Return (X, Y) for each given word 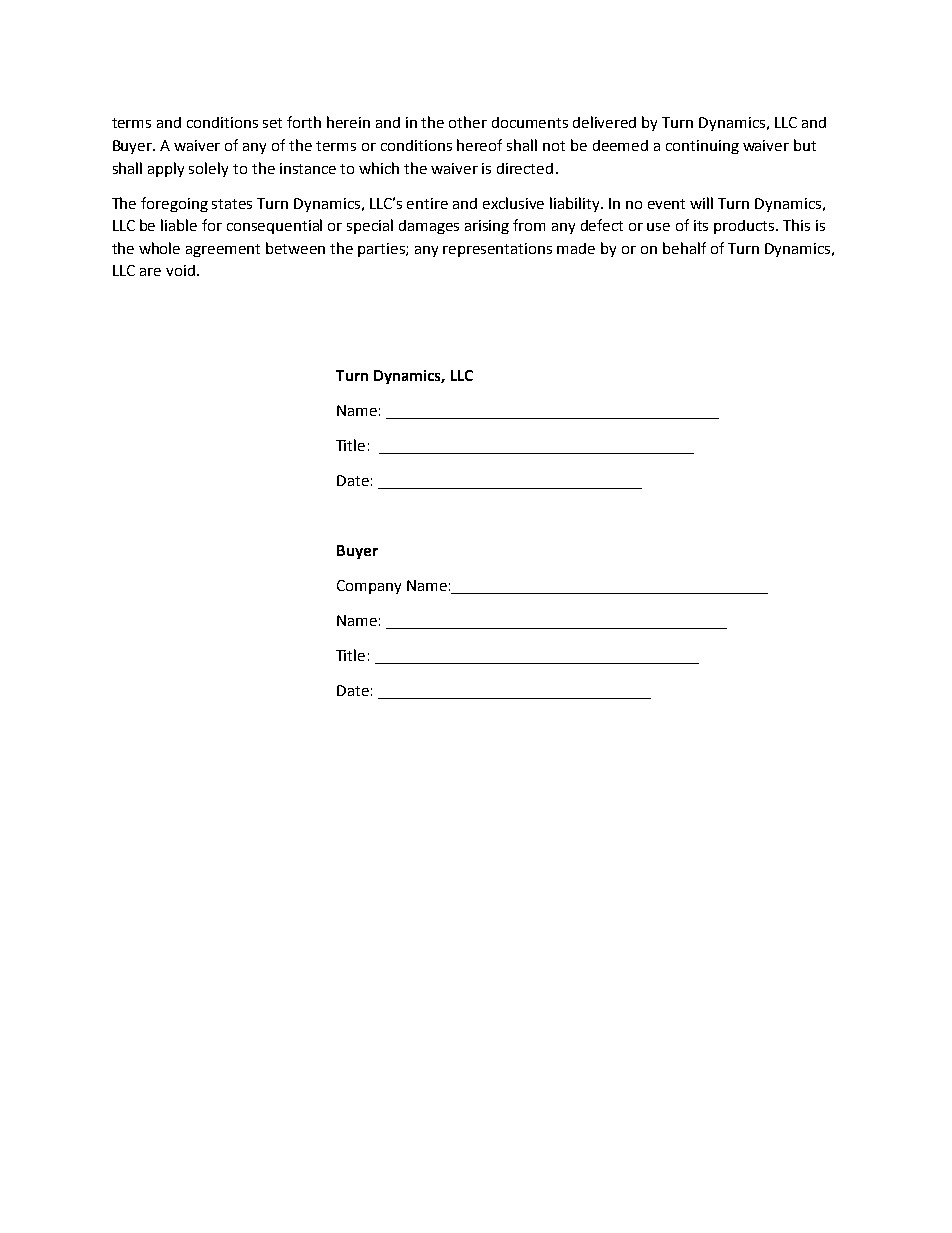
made (576, 248)
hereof (479, 145)
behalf (684, 248)
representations (497, 250)
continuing (702, 147)
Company (369, 587)
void (180, 270)
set (272, 123)
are (150, 272)
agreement (223, 250)
